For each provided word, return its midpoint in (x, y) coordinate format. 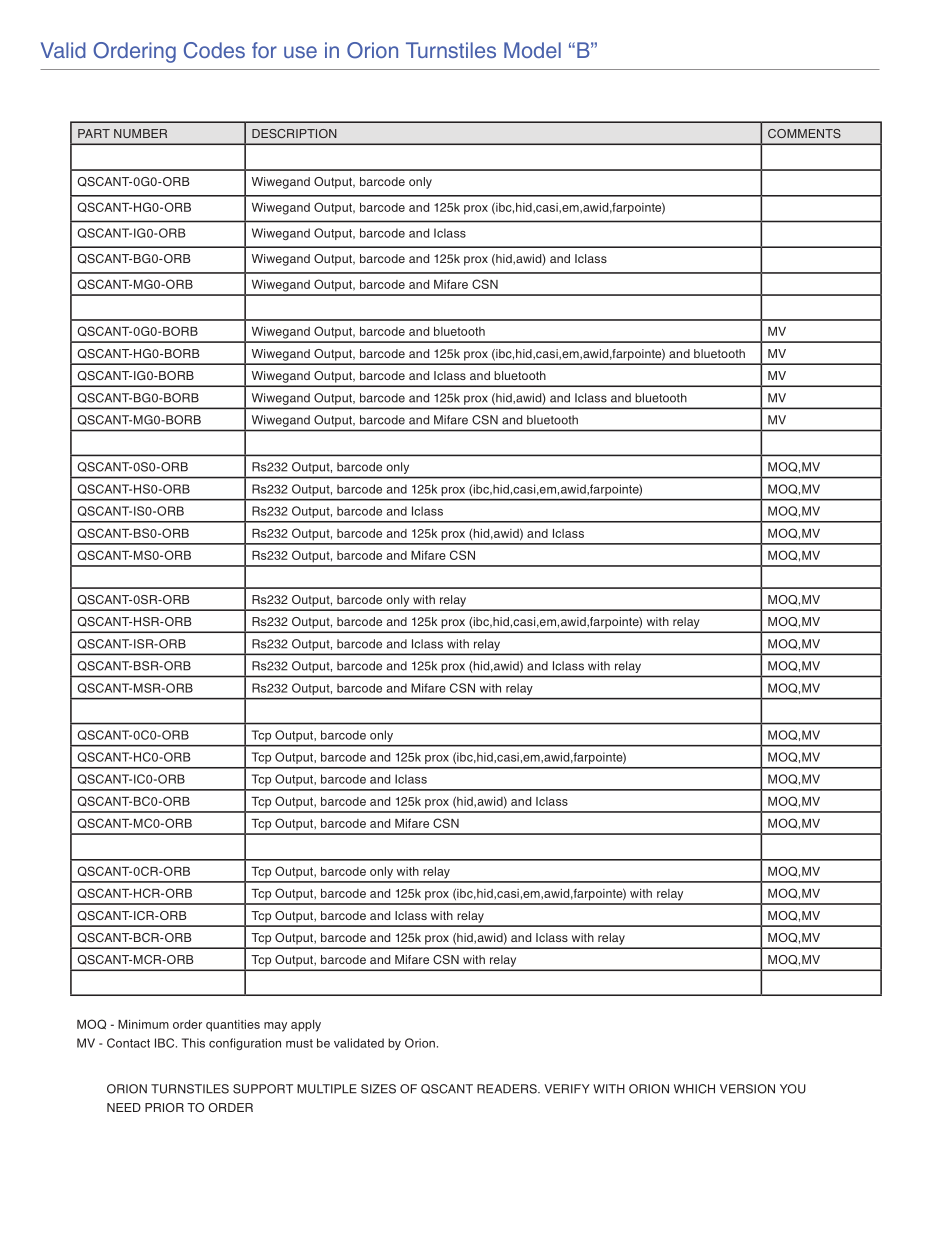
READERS (508, 1089)
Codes (214, 50)
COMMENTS (804, 133)
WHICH (694, 1089)
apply (306, 1026)
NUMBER (140, 133)
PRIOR (164, 1107)
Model (532, 50)
